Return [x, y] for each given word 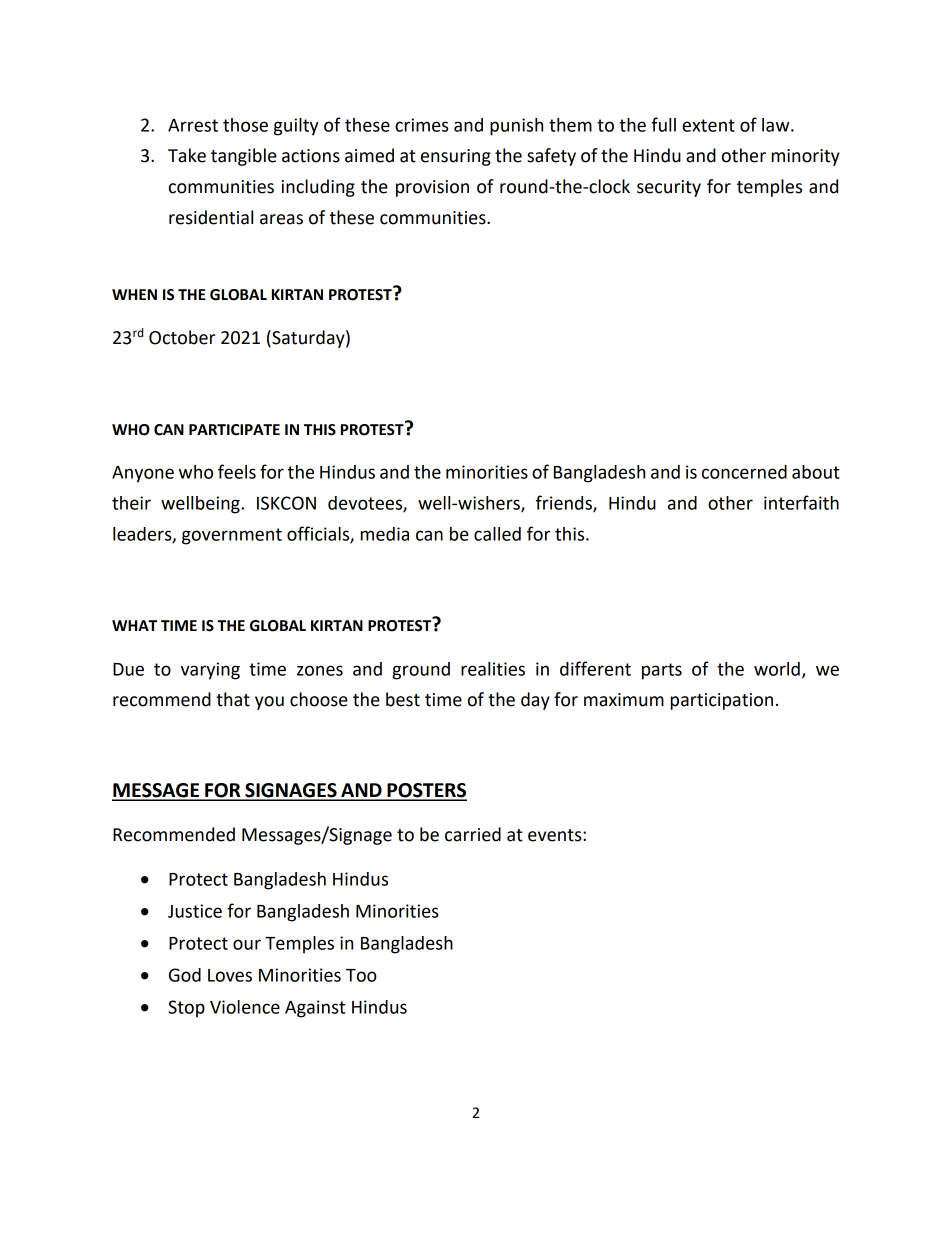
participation [722, 701]
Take [187, 155]
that [233, 699]
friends [565, 503]
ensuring [456, 157]
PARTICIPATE [234, 430]
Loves [230, 975]
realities [493, 669]
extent [708, 125]
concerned [744, 472]
